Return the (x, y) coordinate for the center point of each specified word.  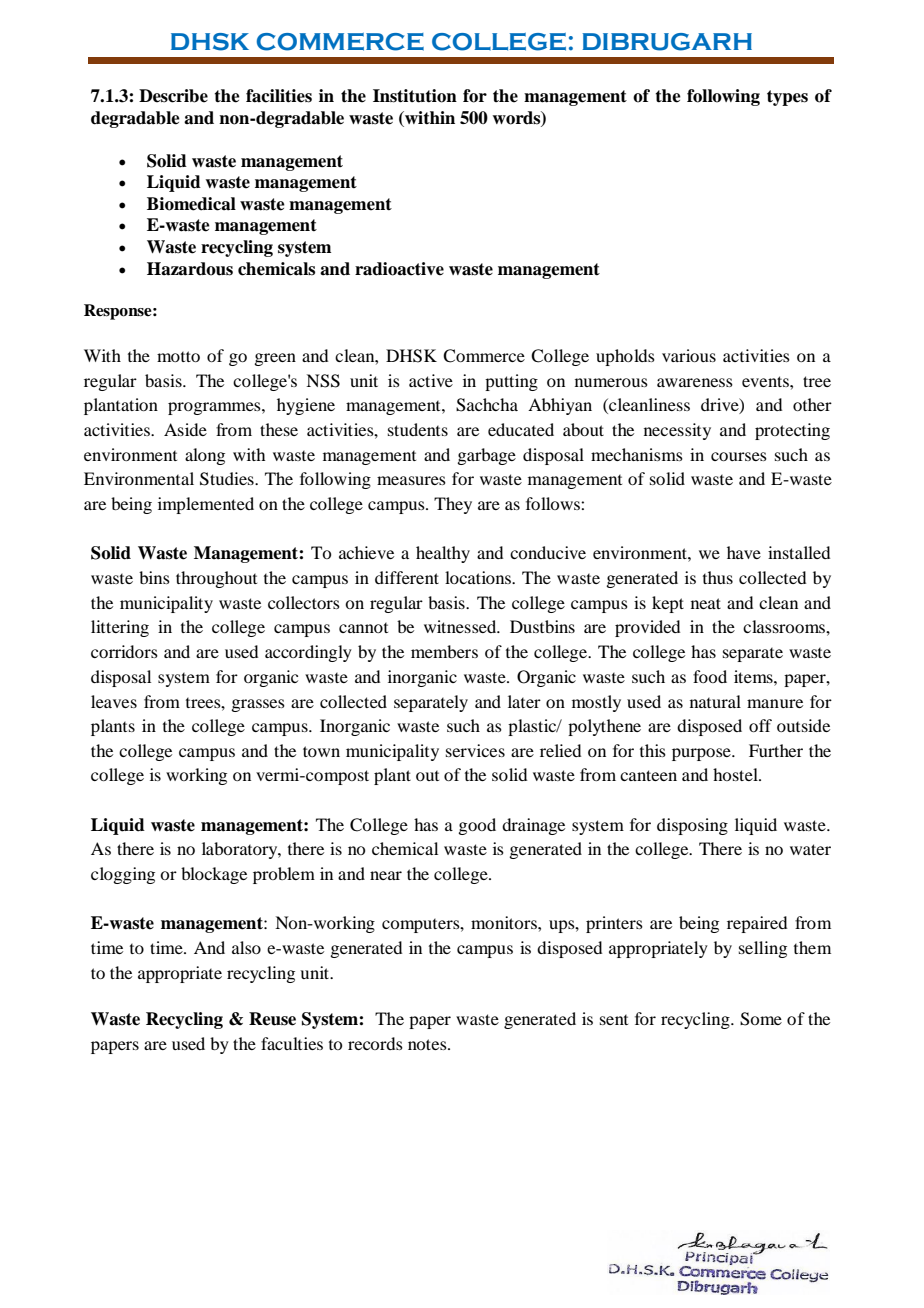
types (787, 98)
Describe (173, 96)
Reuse (272, 1019)
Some (761, 1019)
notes (428, 1044)
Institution (415, 96)
